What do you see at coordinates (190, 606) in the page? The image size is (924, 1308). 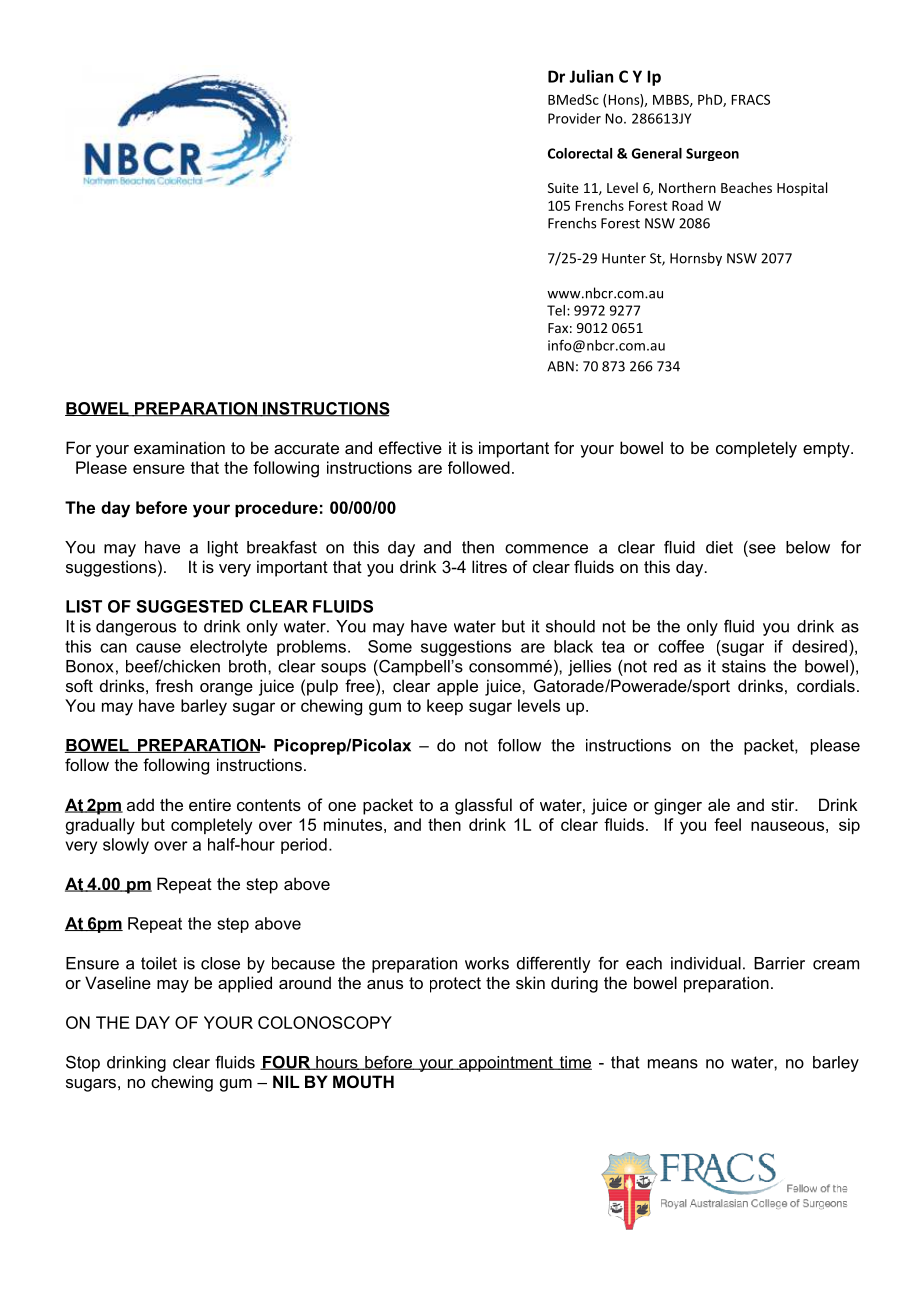 I see `SUGGESTED` at bounding box center [190, 606].
